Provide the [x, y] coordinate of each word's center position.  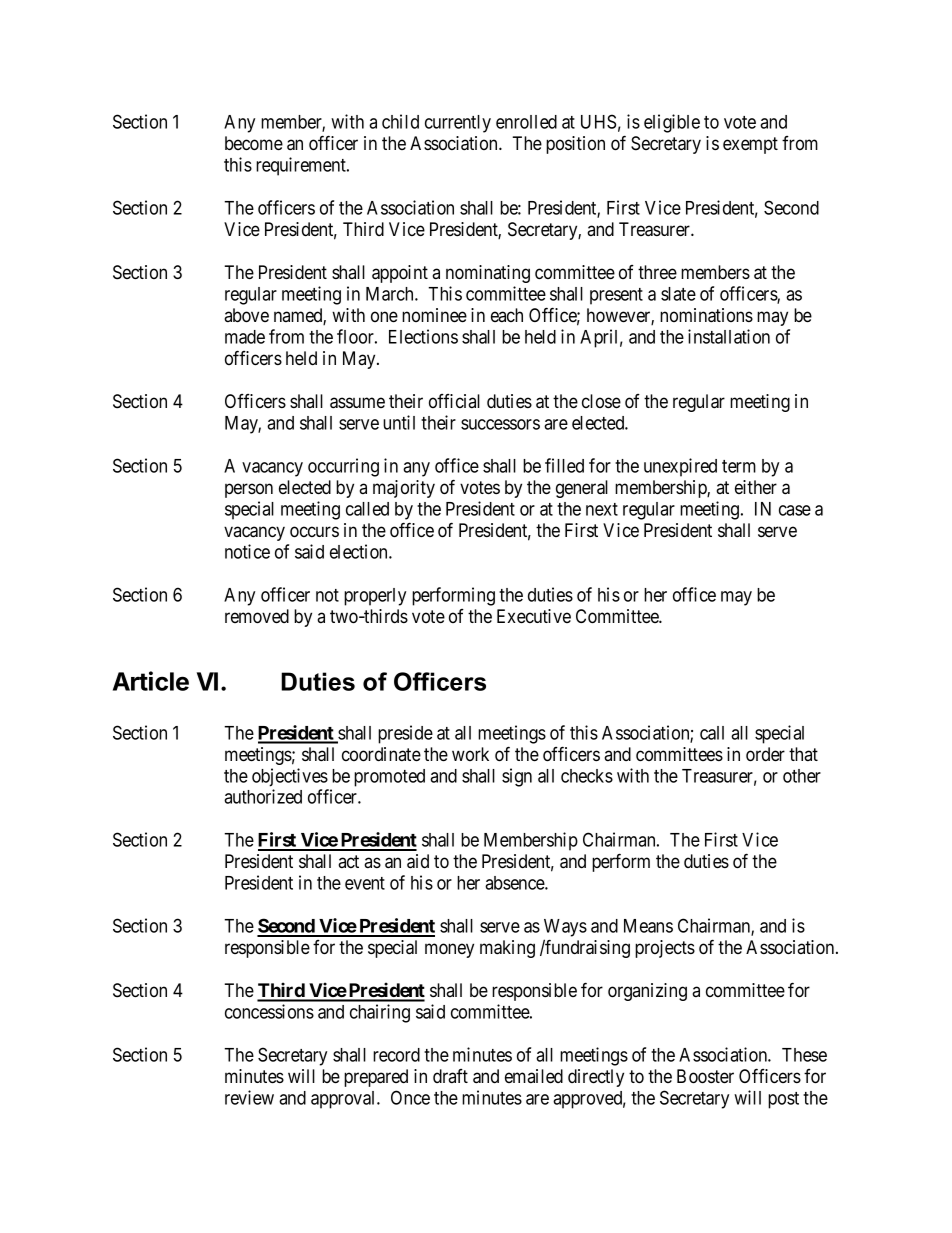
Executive [534, 616]
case [795, 510]
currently [458, 124]
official [454, 401]
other [802, 776]
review [249, 1097]
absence [515, 883]
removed [257, 616]
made [245, 337]
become [254, 143]
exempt [750, 145]
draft [450, 1076]
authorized [263, 796]
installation [729, 336]
